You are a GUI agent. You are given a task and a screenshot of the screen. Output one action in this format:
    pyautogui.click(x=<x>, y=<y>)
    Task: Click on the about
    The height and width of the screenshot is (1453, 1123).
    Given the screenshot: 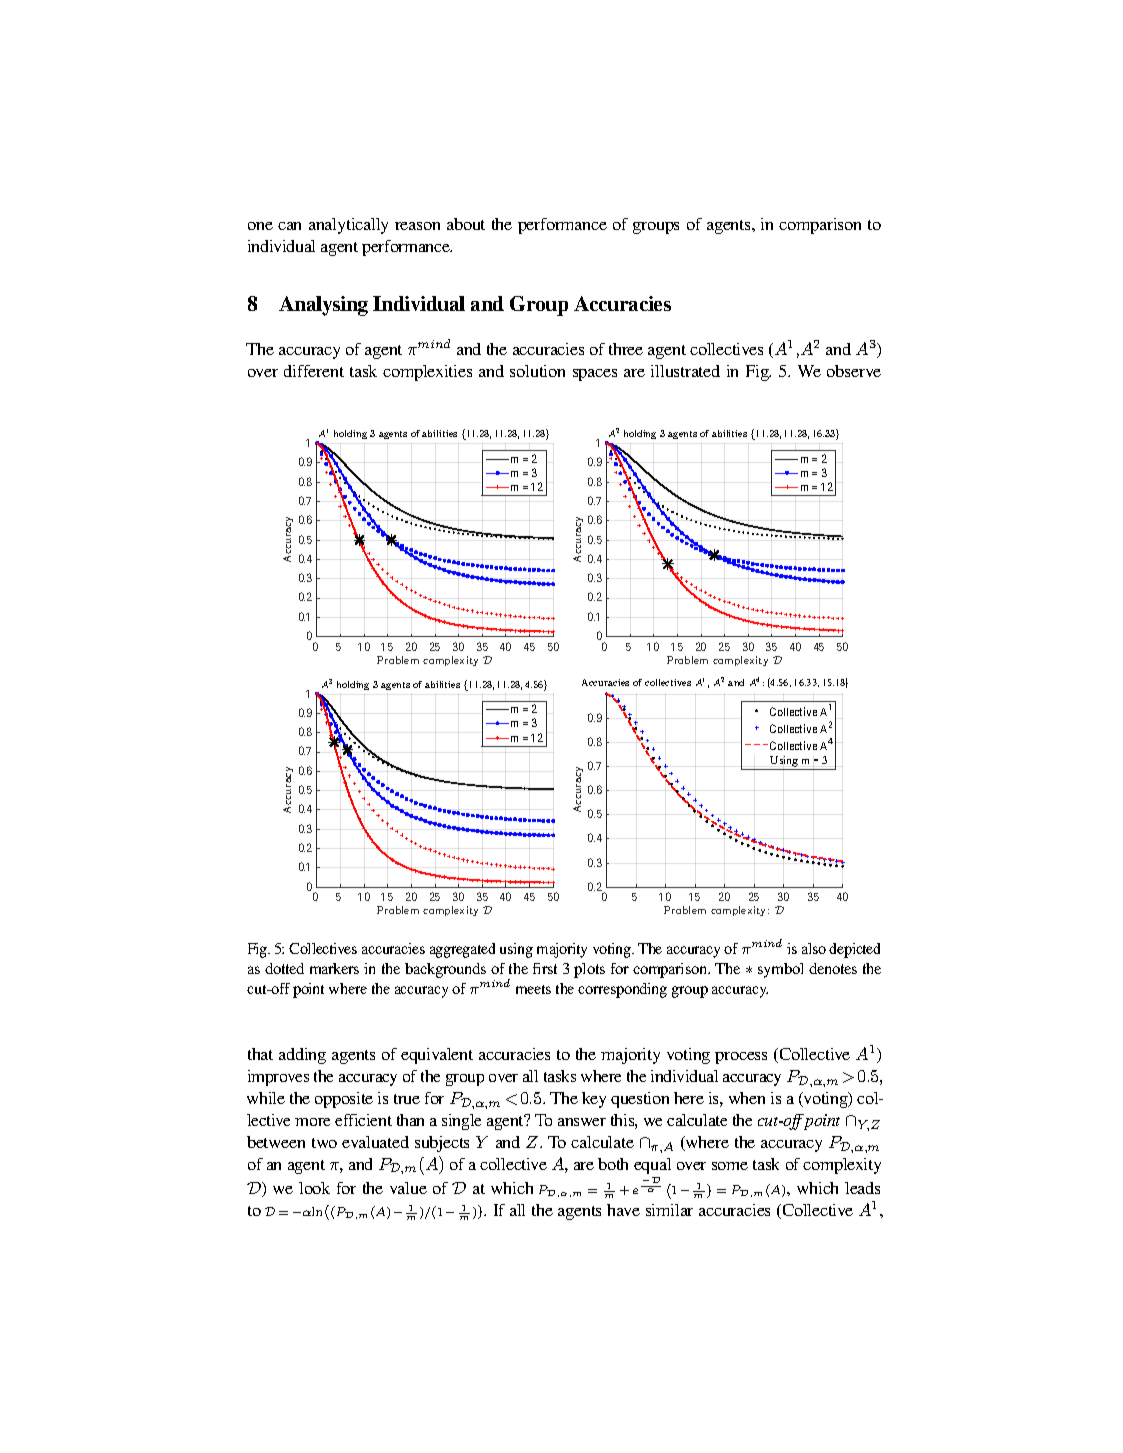 What is the action you would take?
    pyautogui.click(x=466, y=224)
